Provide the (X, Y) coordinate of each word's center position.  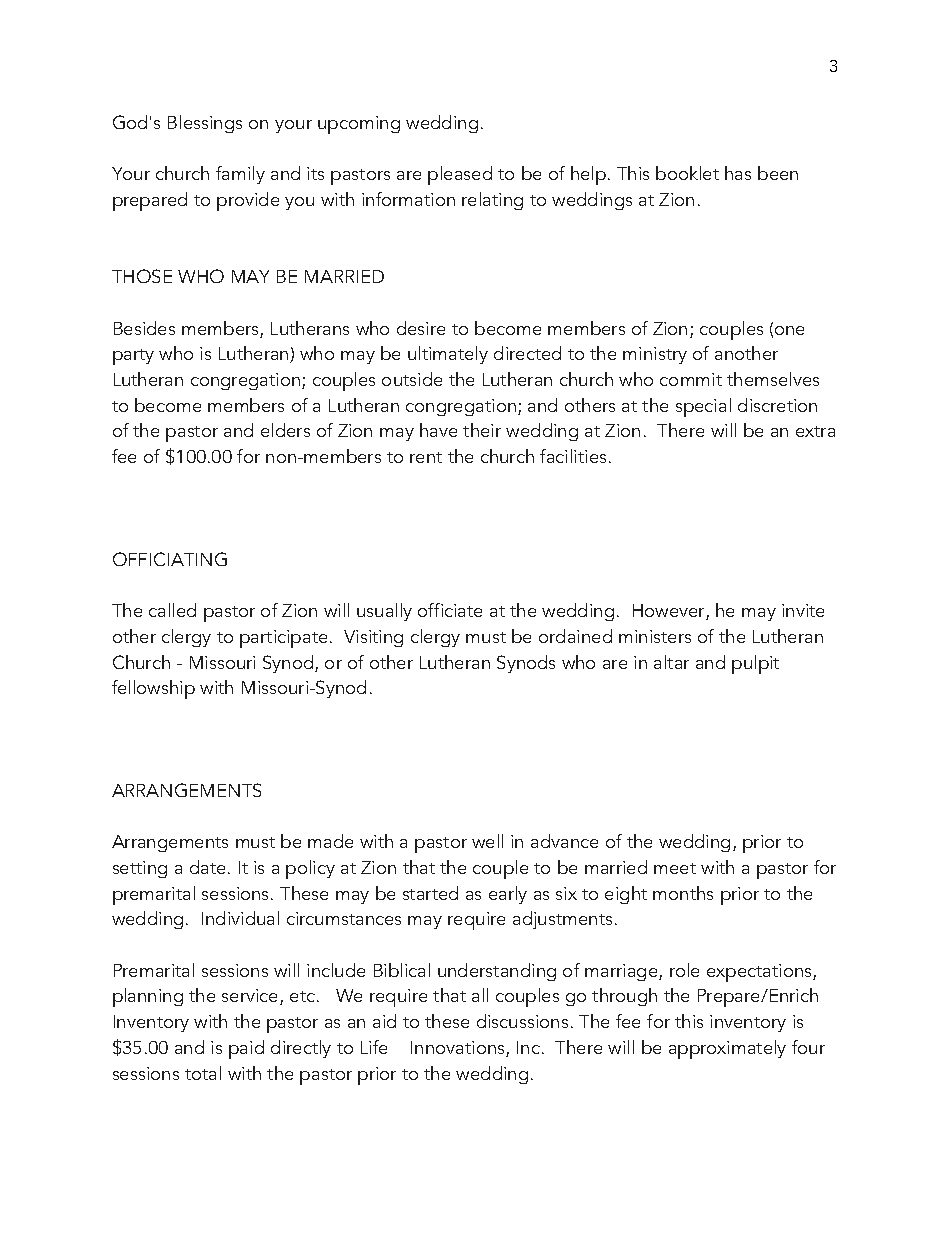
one (789, 330)
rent (426, 457)
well (487, 841)
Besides (144, 328)
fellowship (153, 689)
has (738, 173)
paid (246, 1049)
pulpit (755, 664)
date (207, 867)
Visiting (373, 638)
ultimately (448, 355)
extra (815, 431)
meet (675, 868)
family (240, 175)
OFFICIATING (170, 559)
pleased (460, 175)
